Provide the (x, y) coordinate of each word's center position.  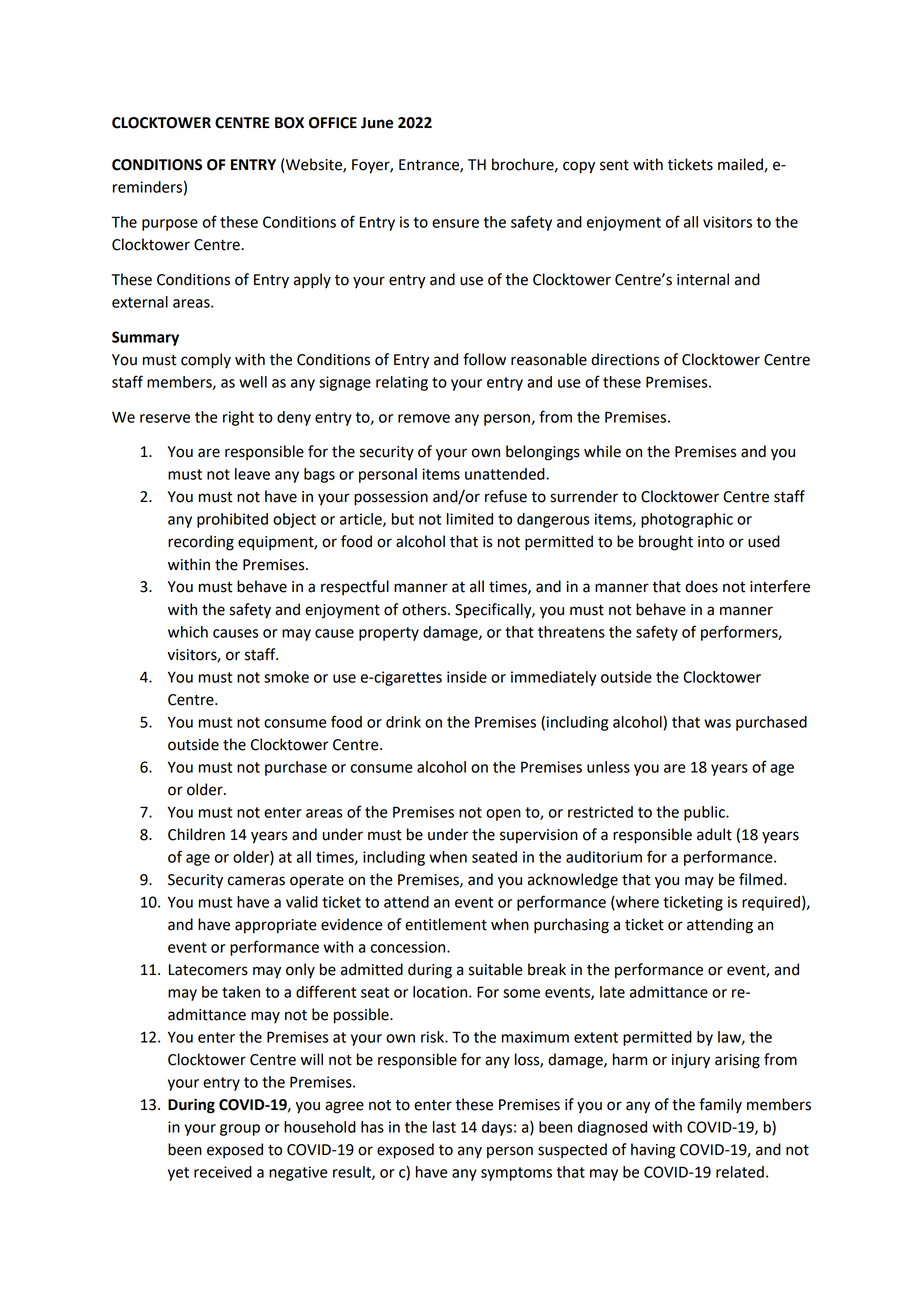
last (444, 1127)
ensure (455, 223)
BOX (289, 123)
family (720, 1106)
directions (625, 359)
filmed (760, 879)
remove (424, 418)
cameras (256, 881)
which (188, 632)
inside (467, 677)
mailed (741, 165)
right (238, 418)
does (701, 586)
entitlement (446, 924)
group (240, 1130)
